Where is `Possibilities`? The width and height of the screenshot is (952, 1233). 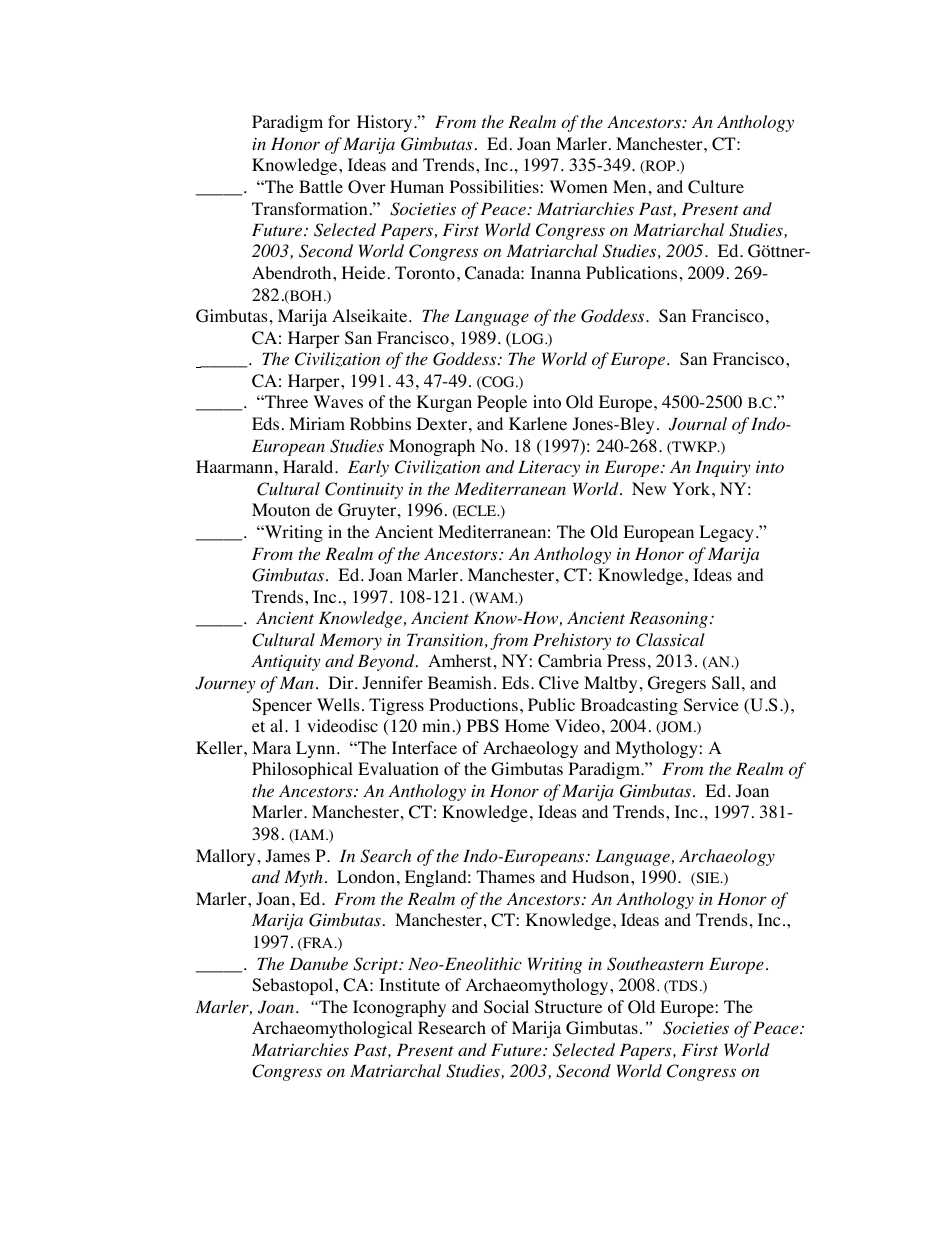
Possibilities is located at coordinates (495, 187).
